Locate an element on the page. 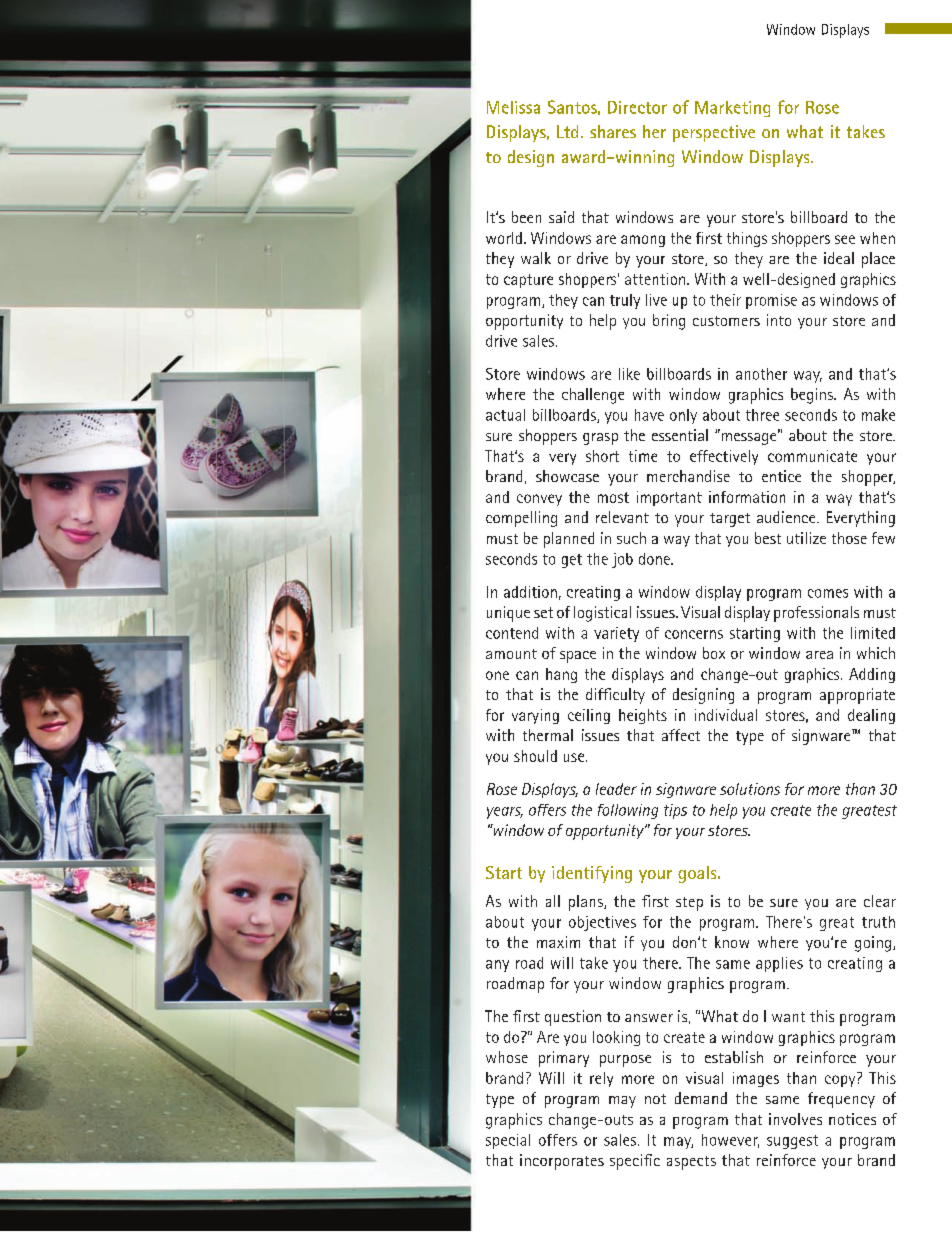 This page has width=952, height=1233. going is located at coordinates (873, 944).
